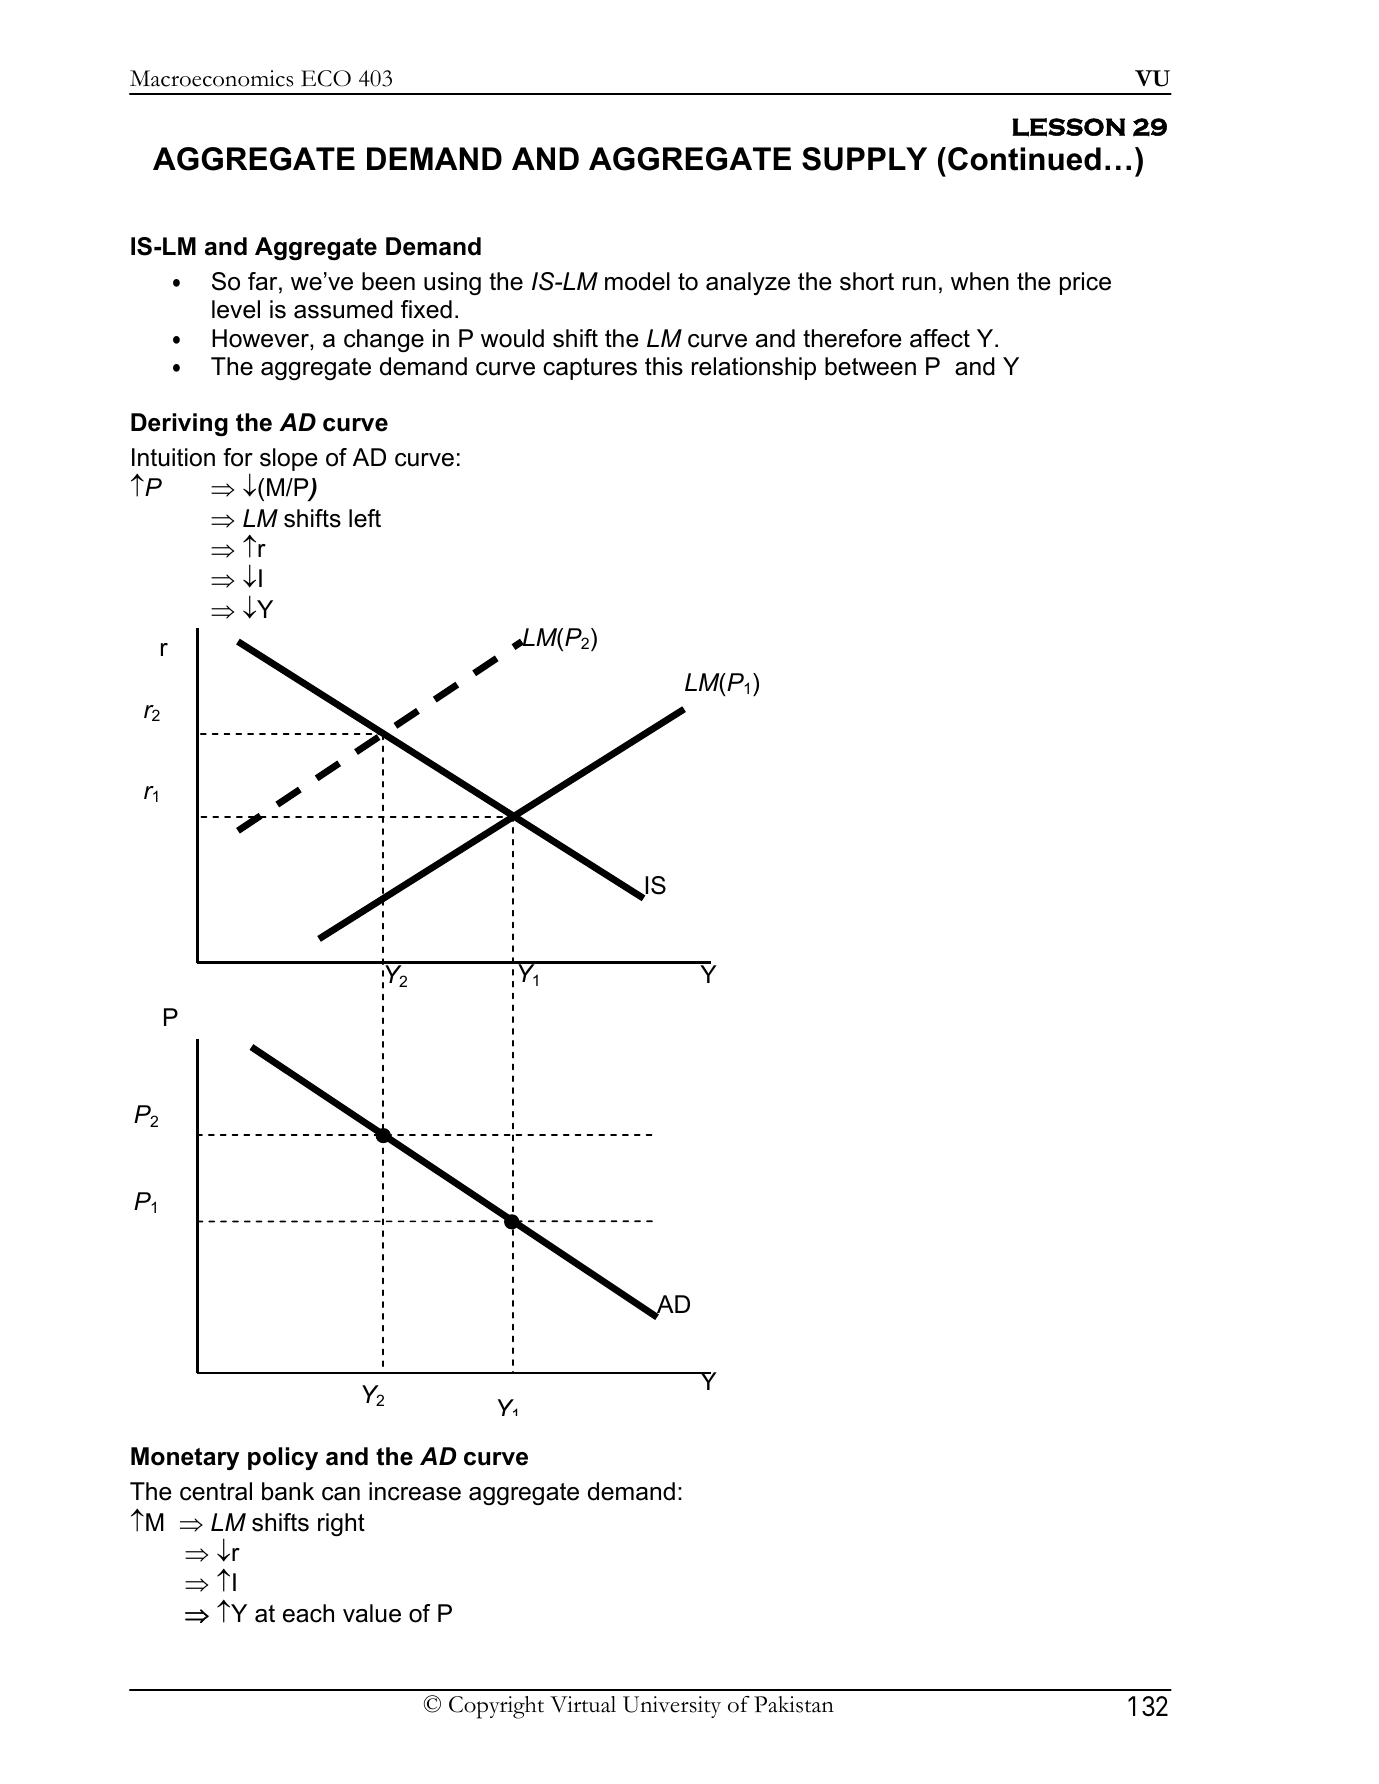 This document has height=1784, width=1379. What do you see at coordinates (794, 1704) in the document?
I see `Pakistan` at bounding box center [794, 1704].
